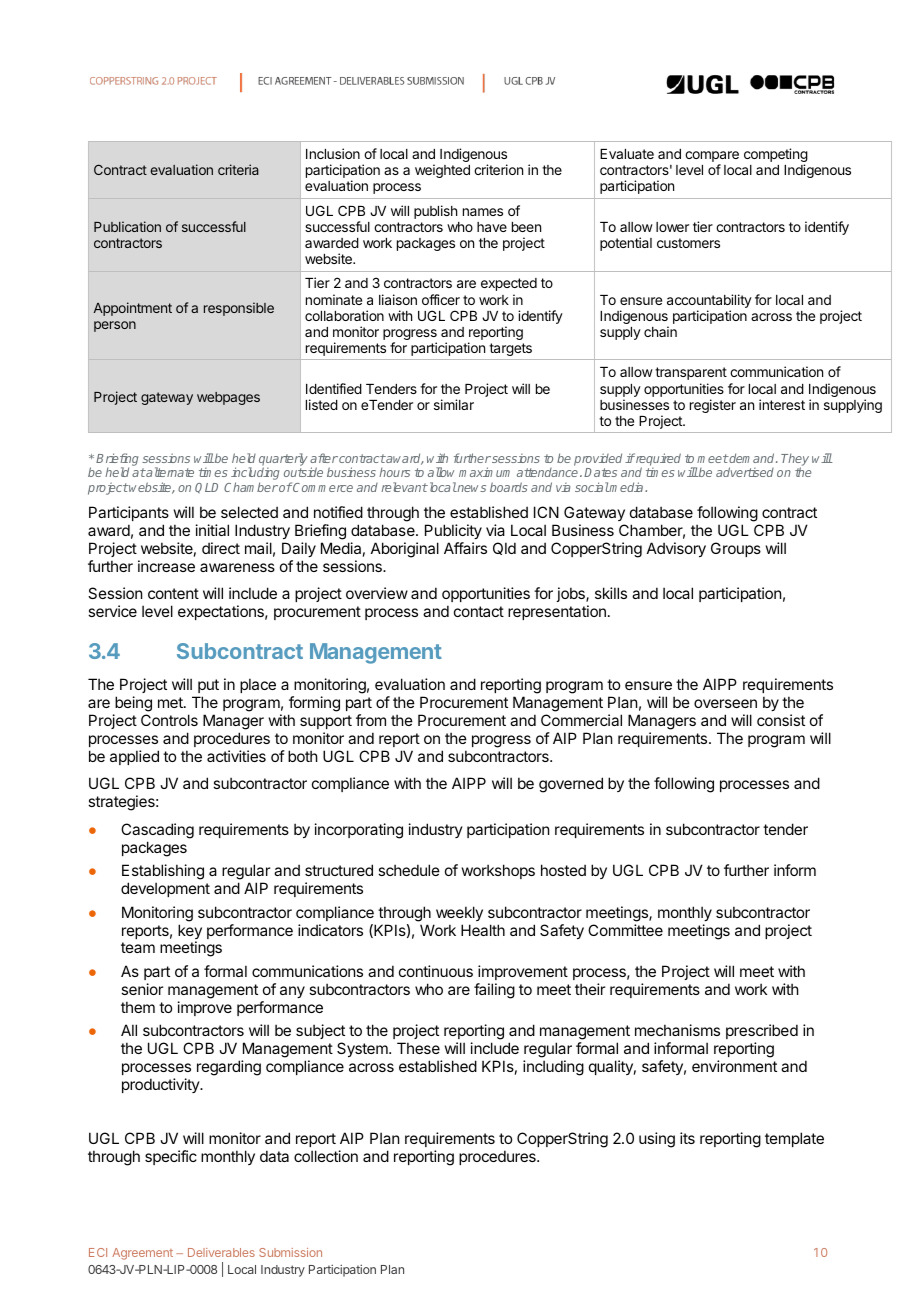 The image size is (924, 1308). Describe the element at coordinates (725, 703) in the screenshot. I see `overseen` at that location.
